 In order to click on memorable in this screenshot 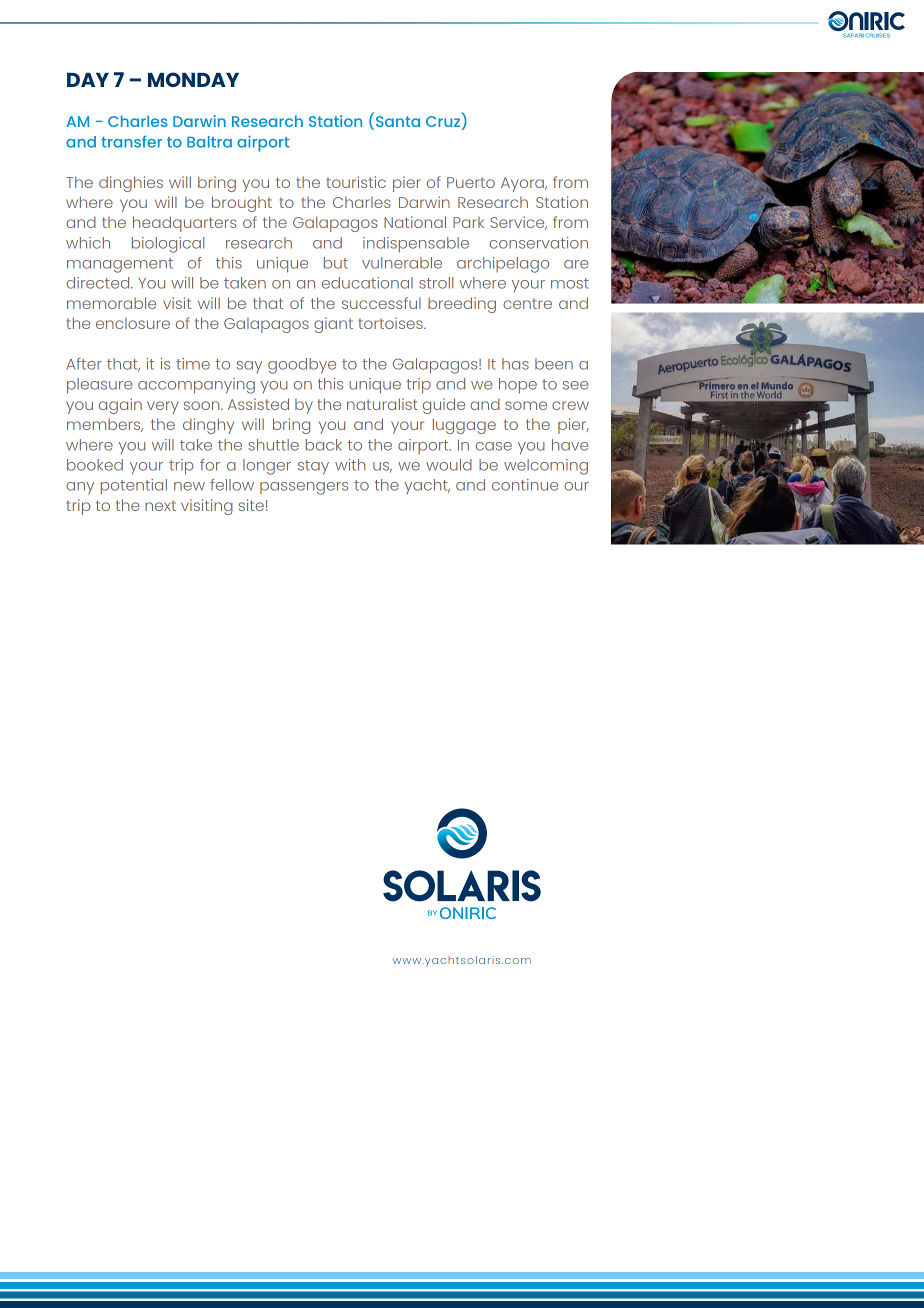, I will do `click(111, 303)`.
